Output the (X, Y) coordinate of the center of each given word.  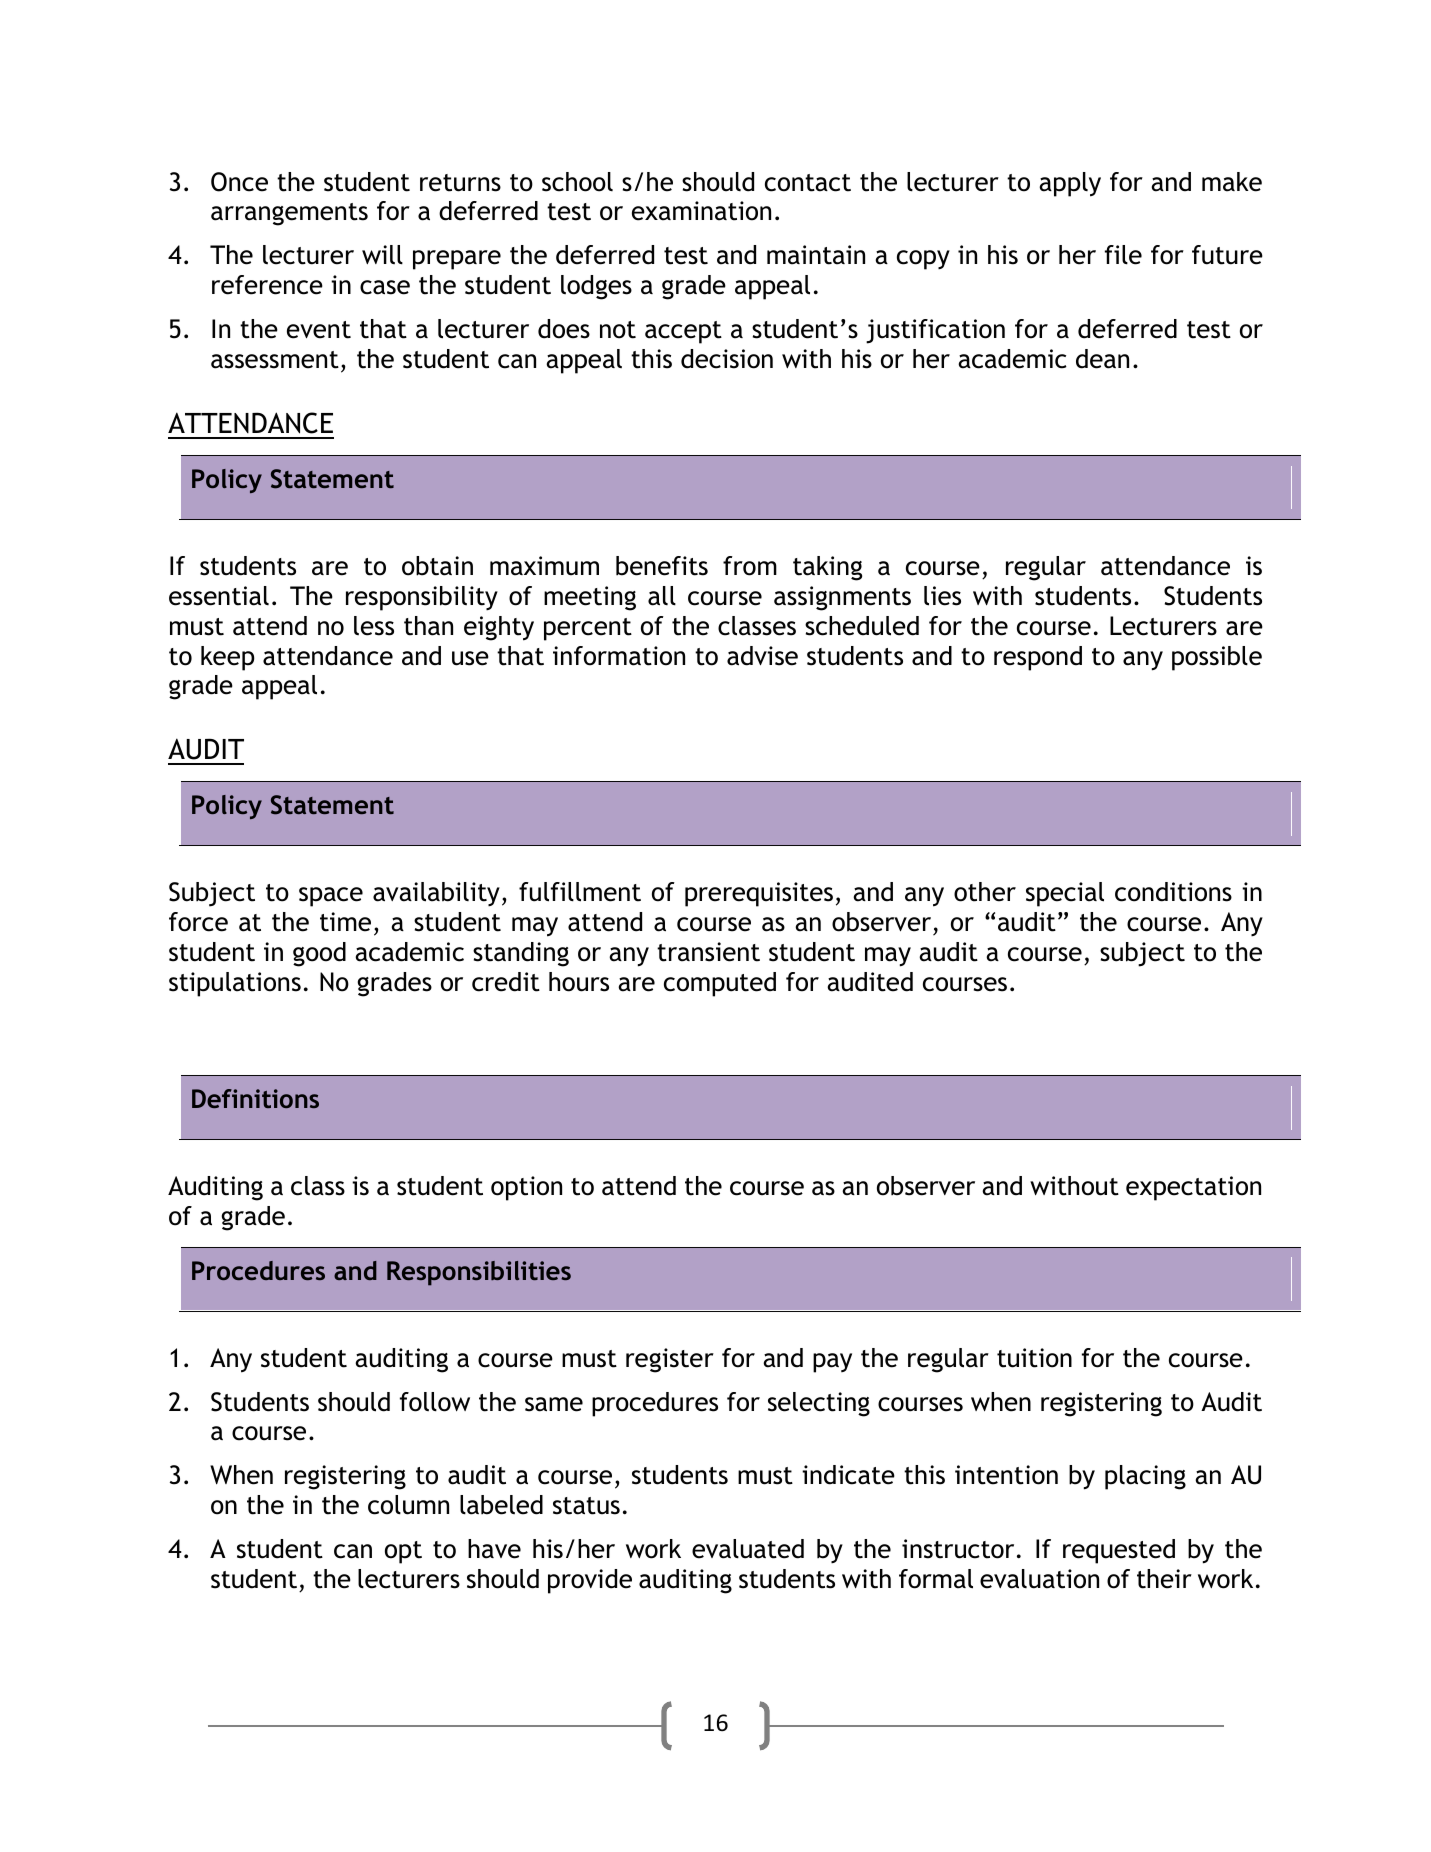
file (1123, 255)
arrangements (289, 214)
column (408, 1505)
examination (701, 211)
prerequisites (759, 894)
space (331, 897)
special (1065, 894)
